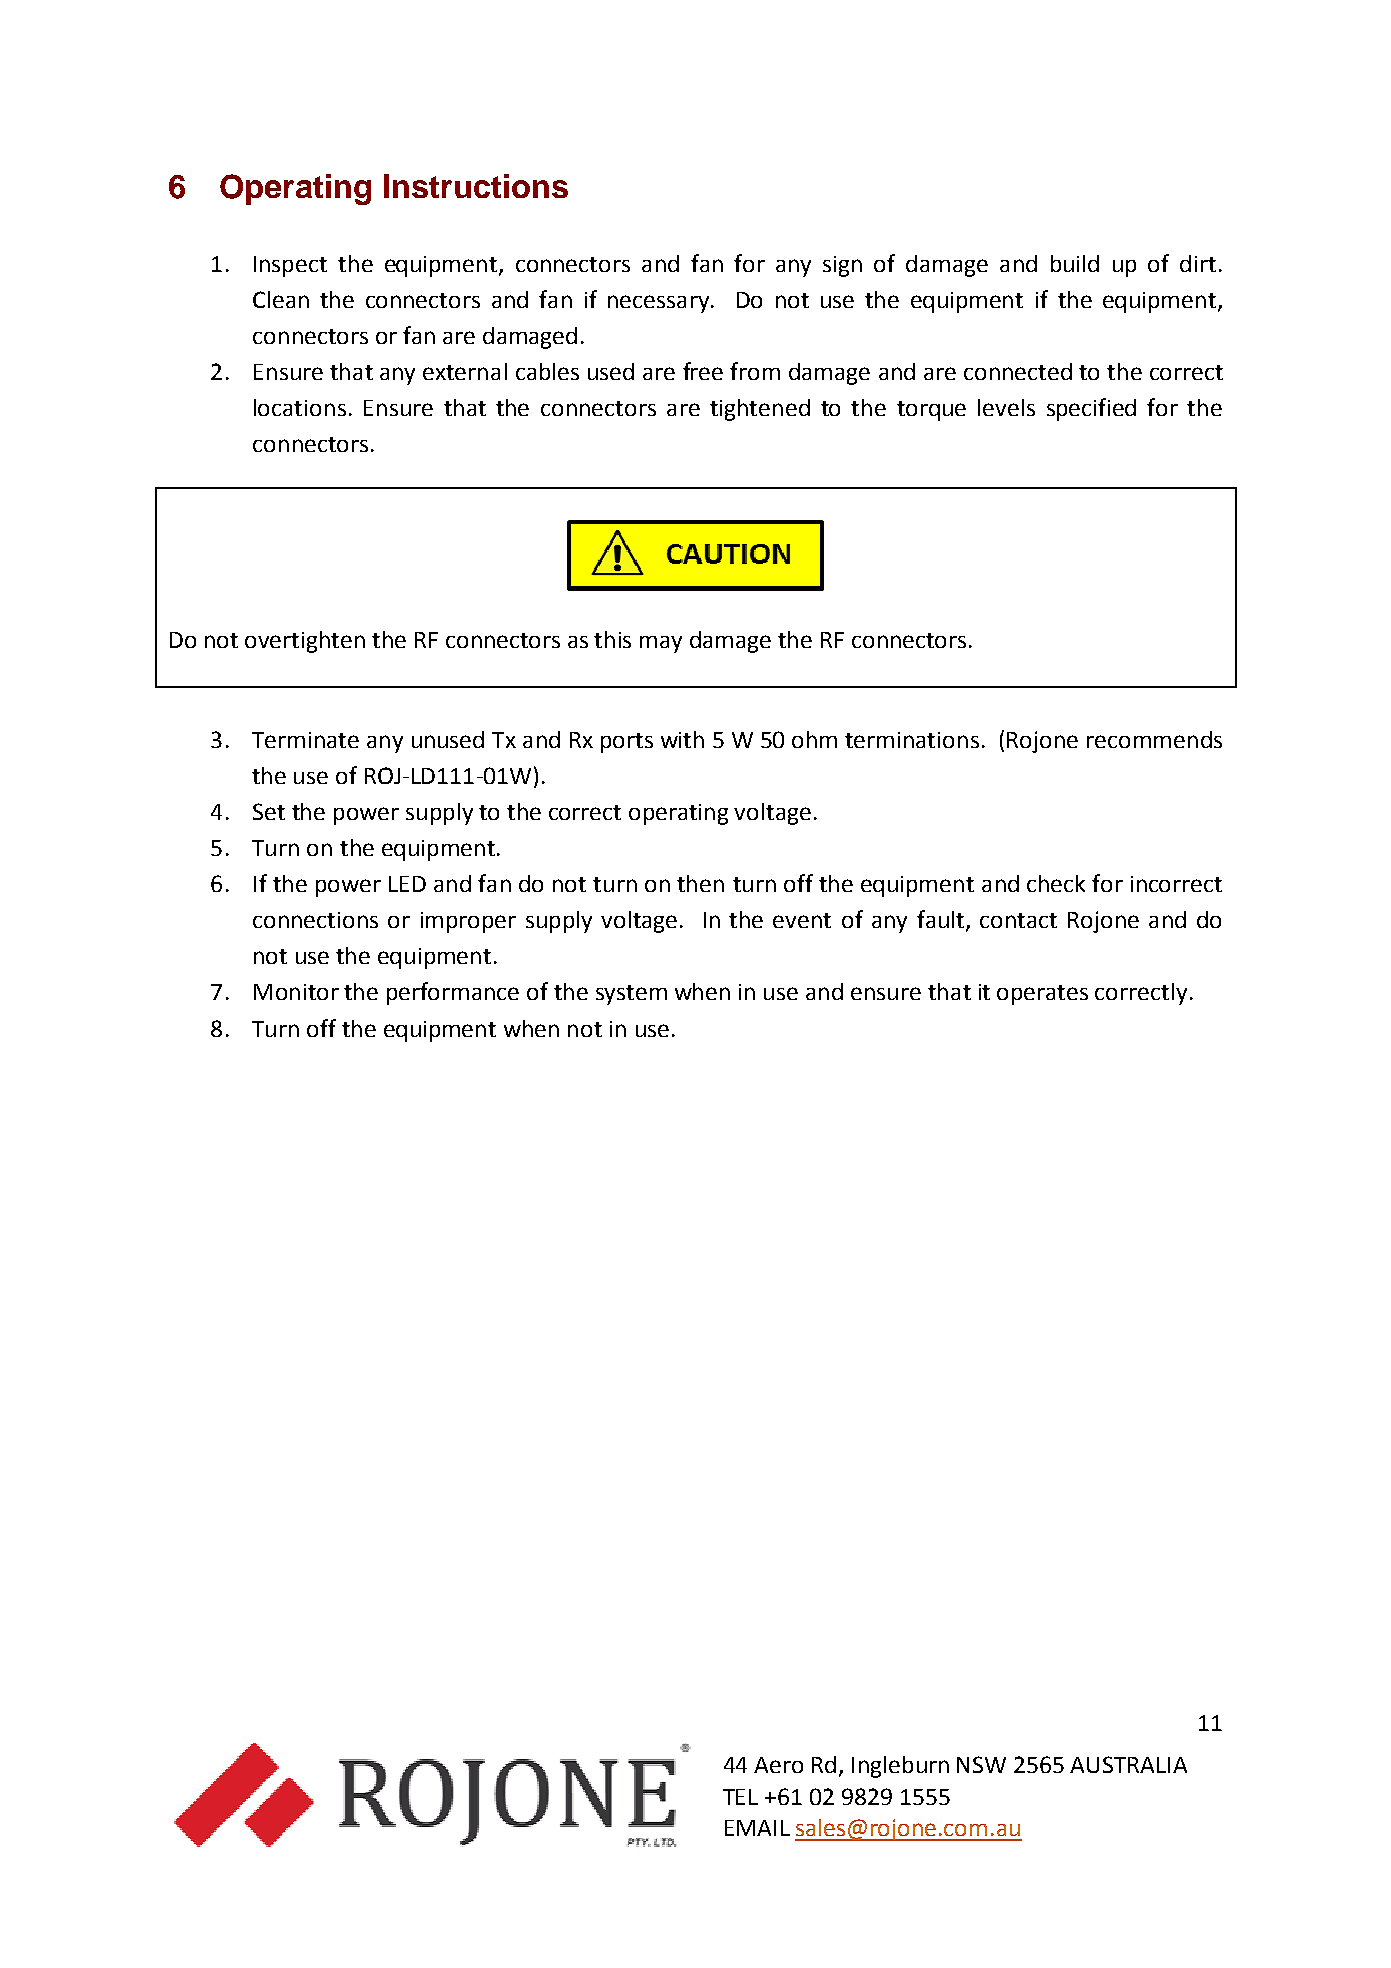 Image resolution: width=1391 pixels, height=1968 pixels. I want to click on performance, so click(453, 993).
